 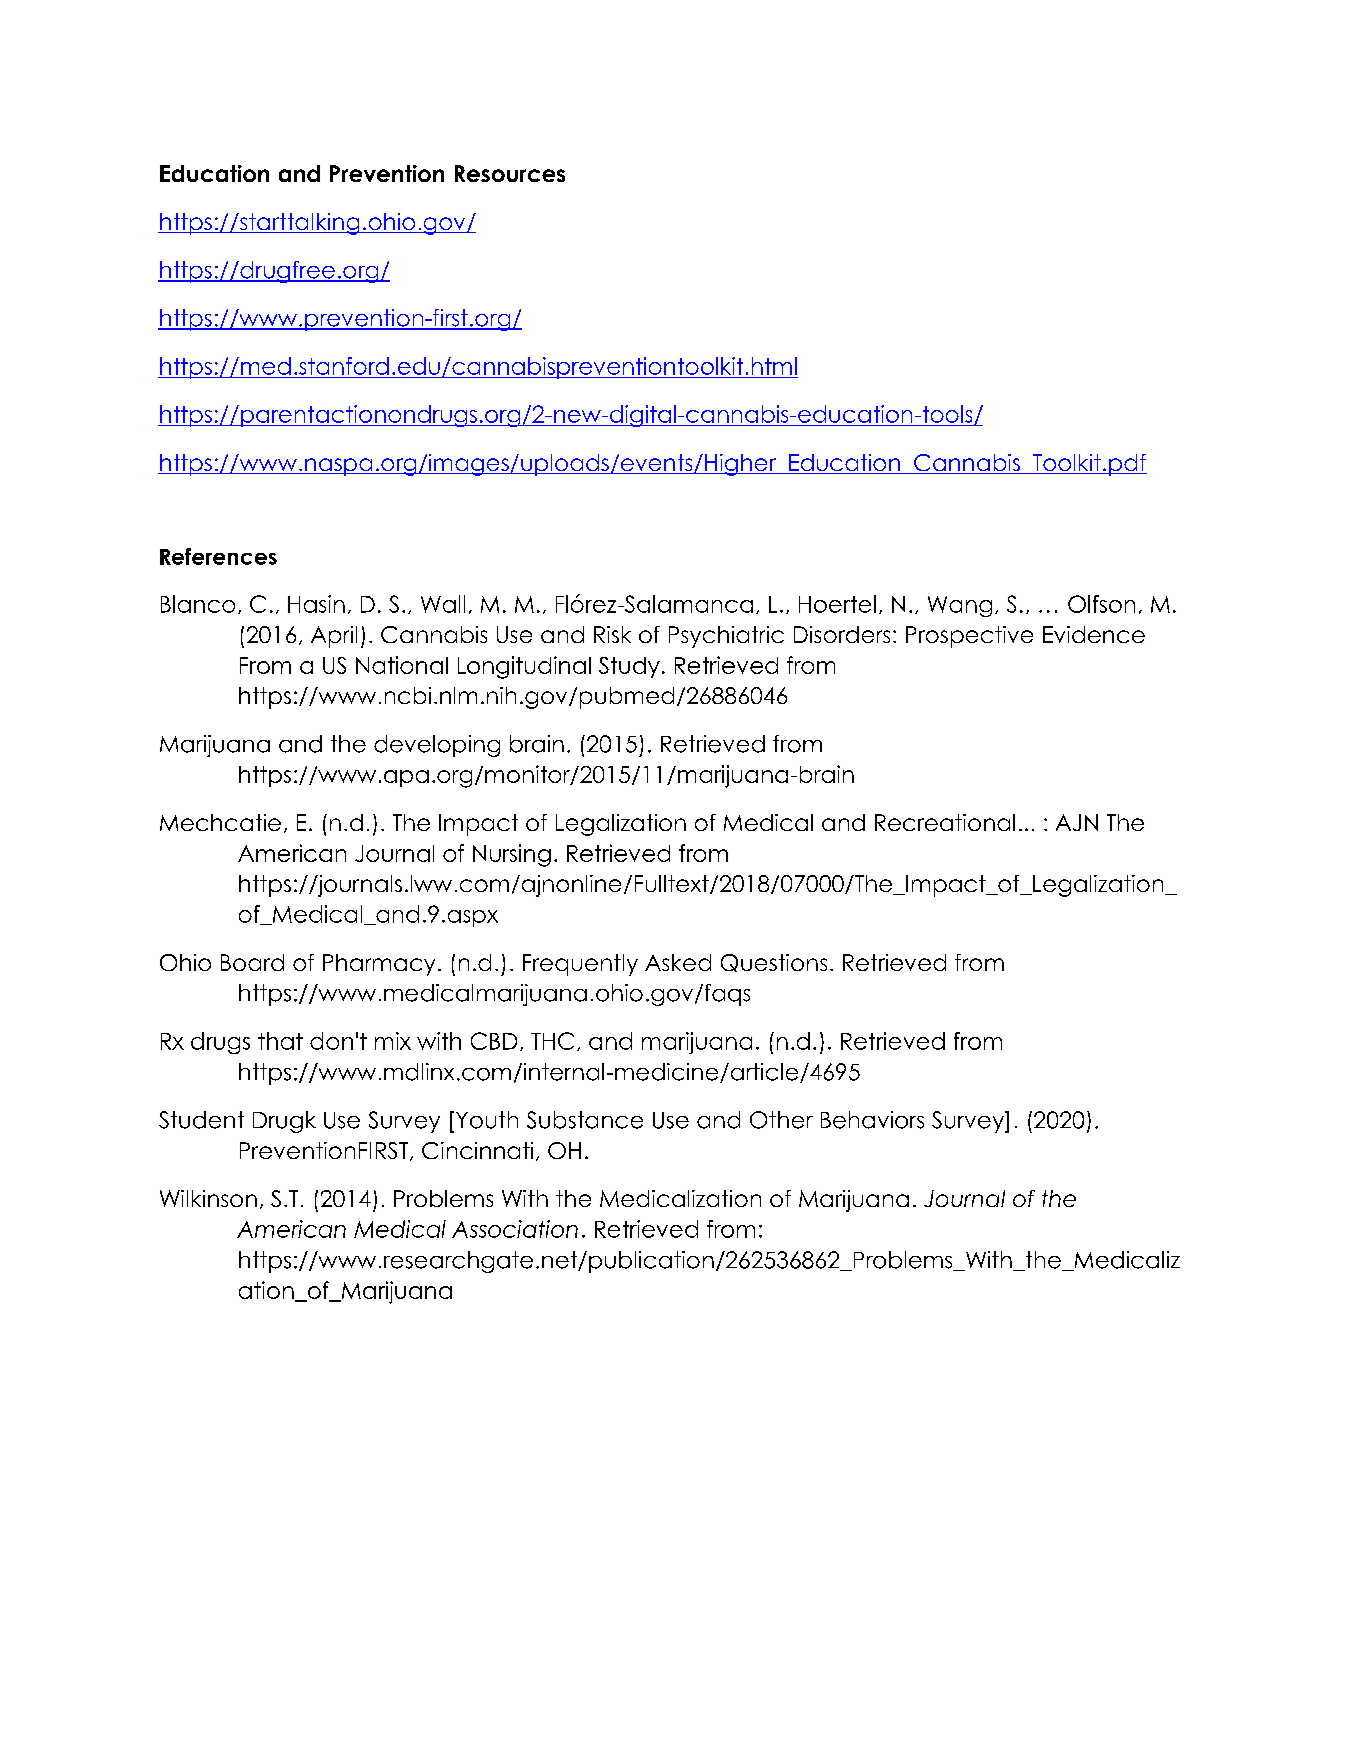 I want to click on April, so click(x=334, y=637).
